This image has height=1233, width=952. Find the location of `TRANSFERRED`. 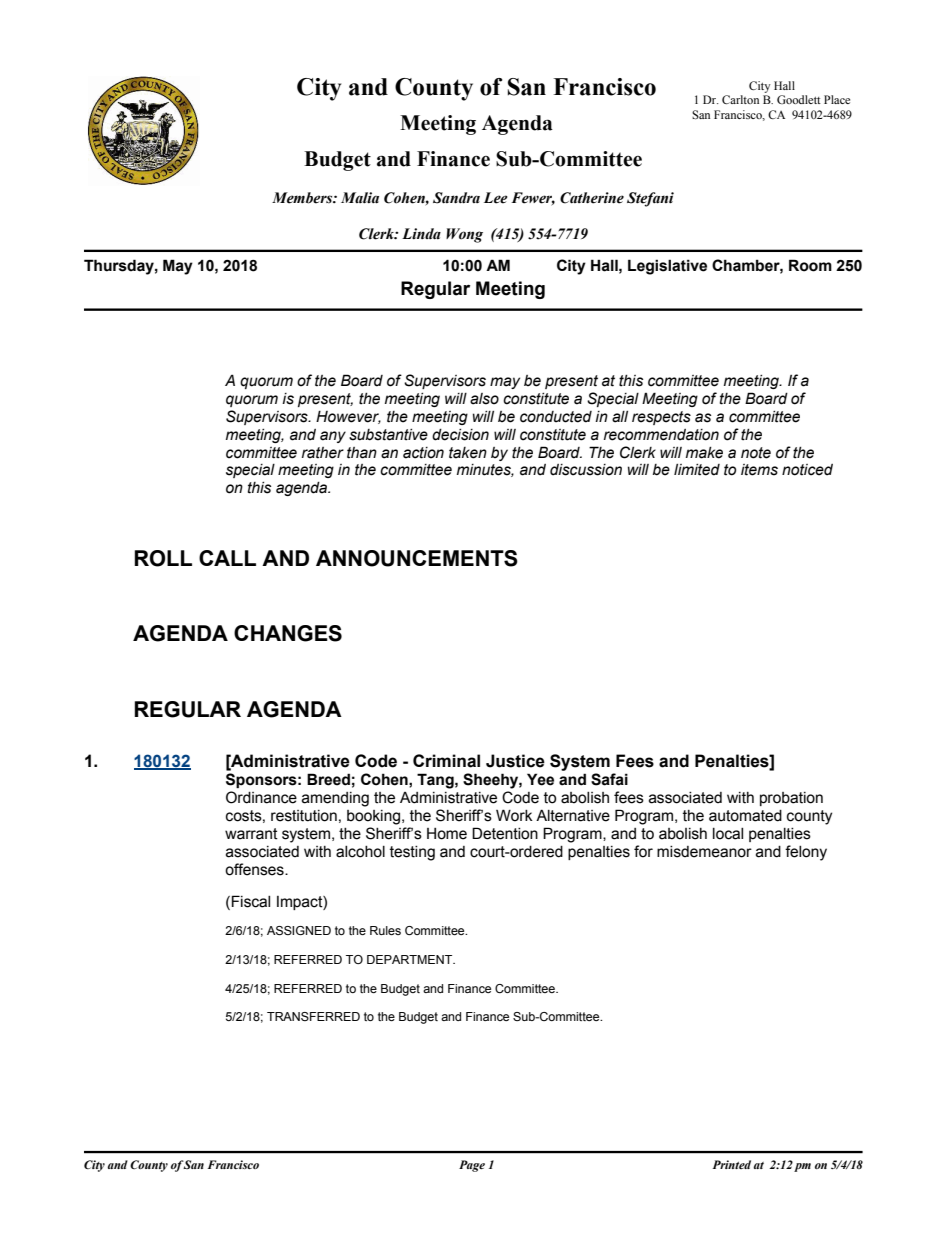

TRANSFERRED is located at coordinates (313, 1016).
